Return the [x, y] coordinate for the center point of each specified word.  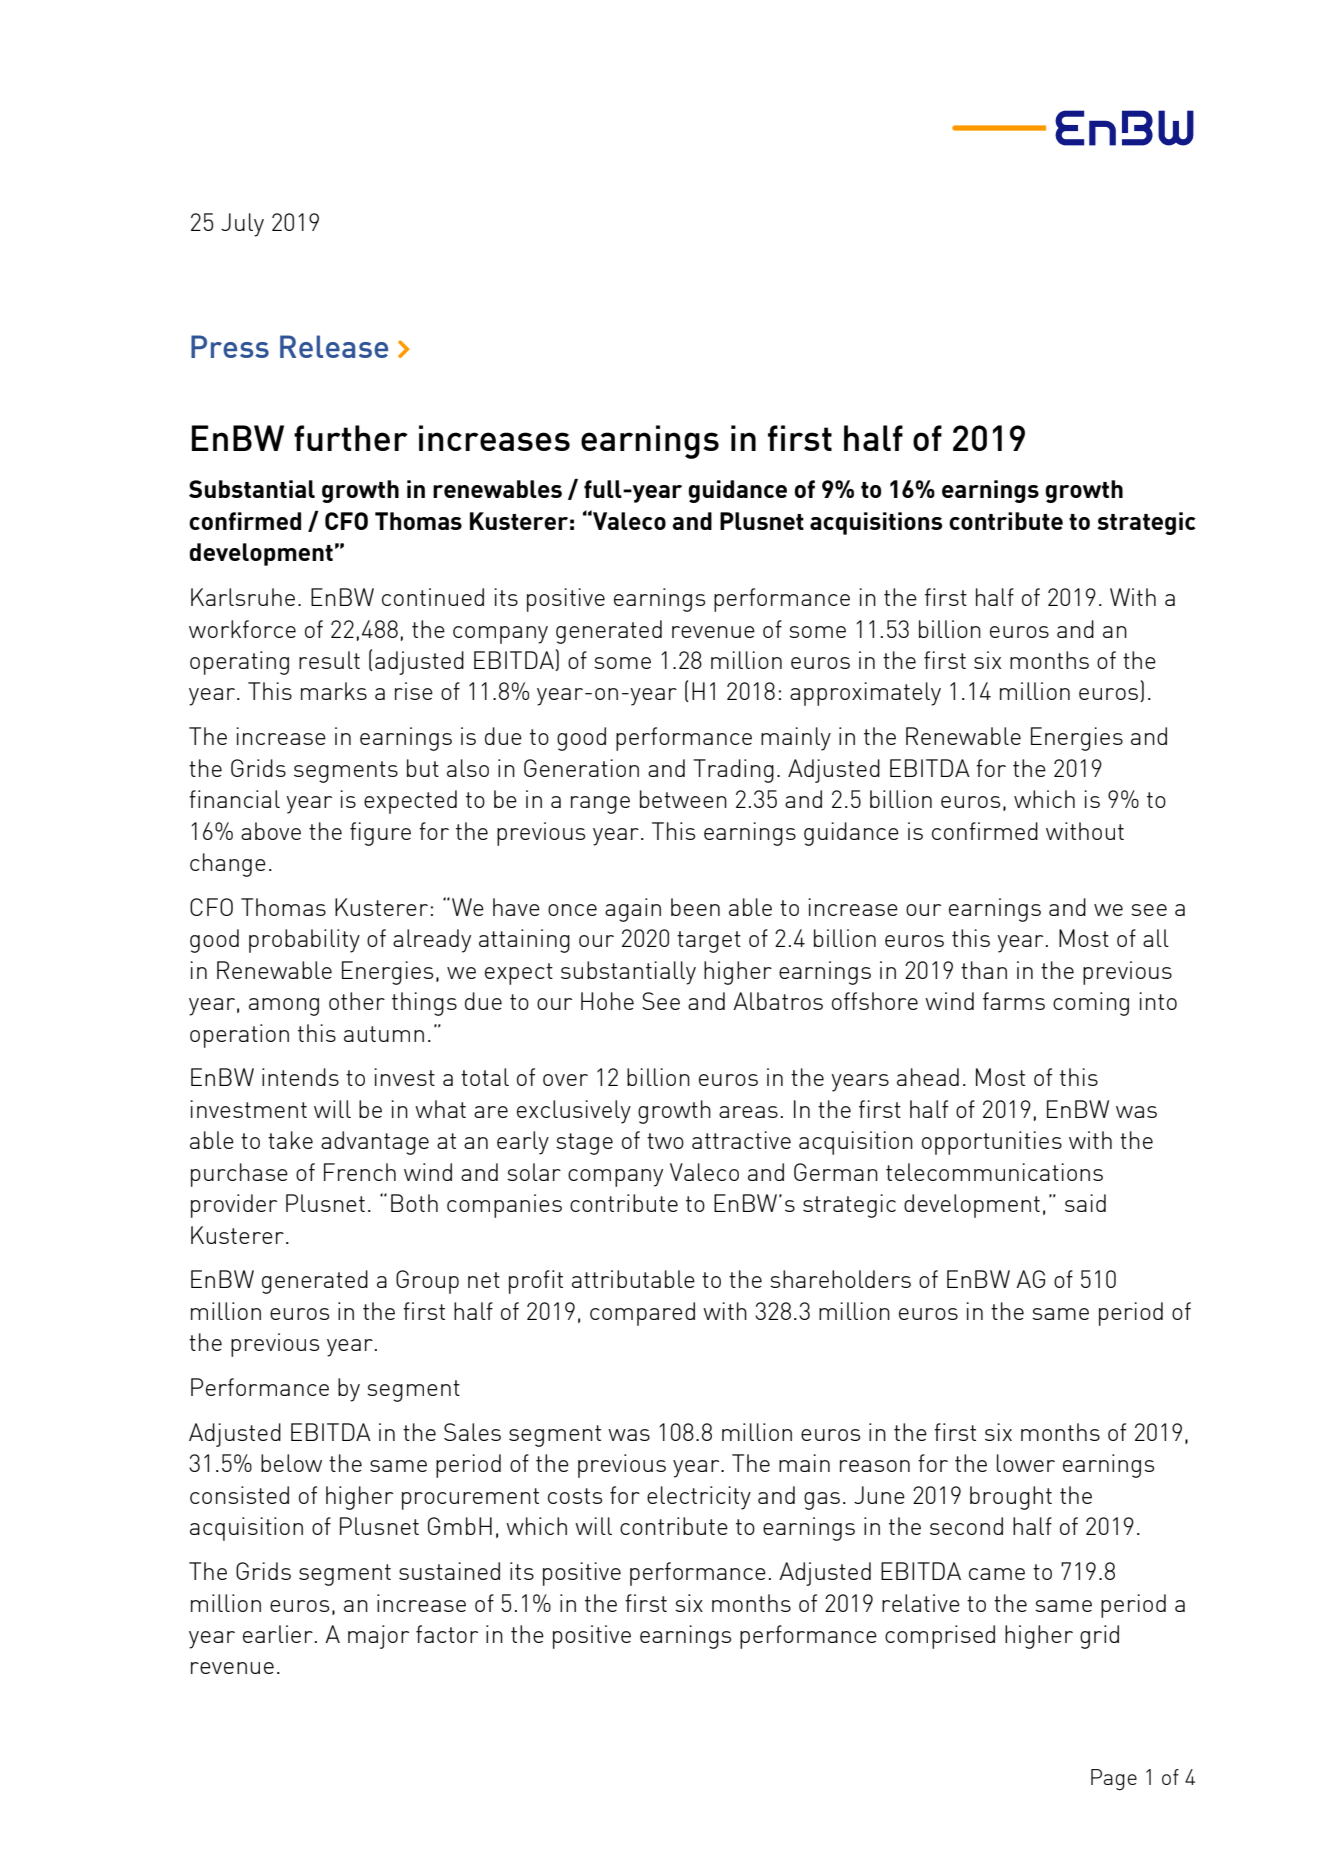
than [984, 970]
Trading [733, 771]
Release [334, 346]
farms [1014, 1001]
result [329, 660]
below [291, 1463]
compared [642, 1314]
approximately [865, 694]
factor [447, 1634]
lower [1026, 1463]
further [351, 438]
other [357, 1001]
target [709, 942]
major [378, 1637]
